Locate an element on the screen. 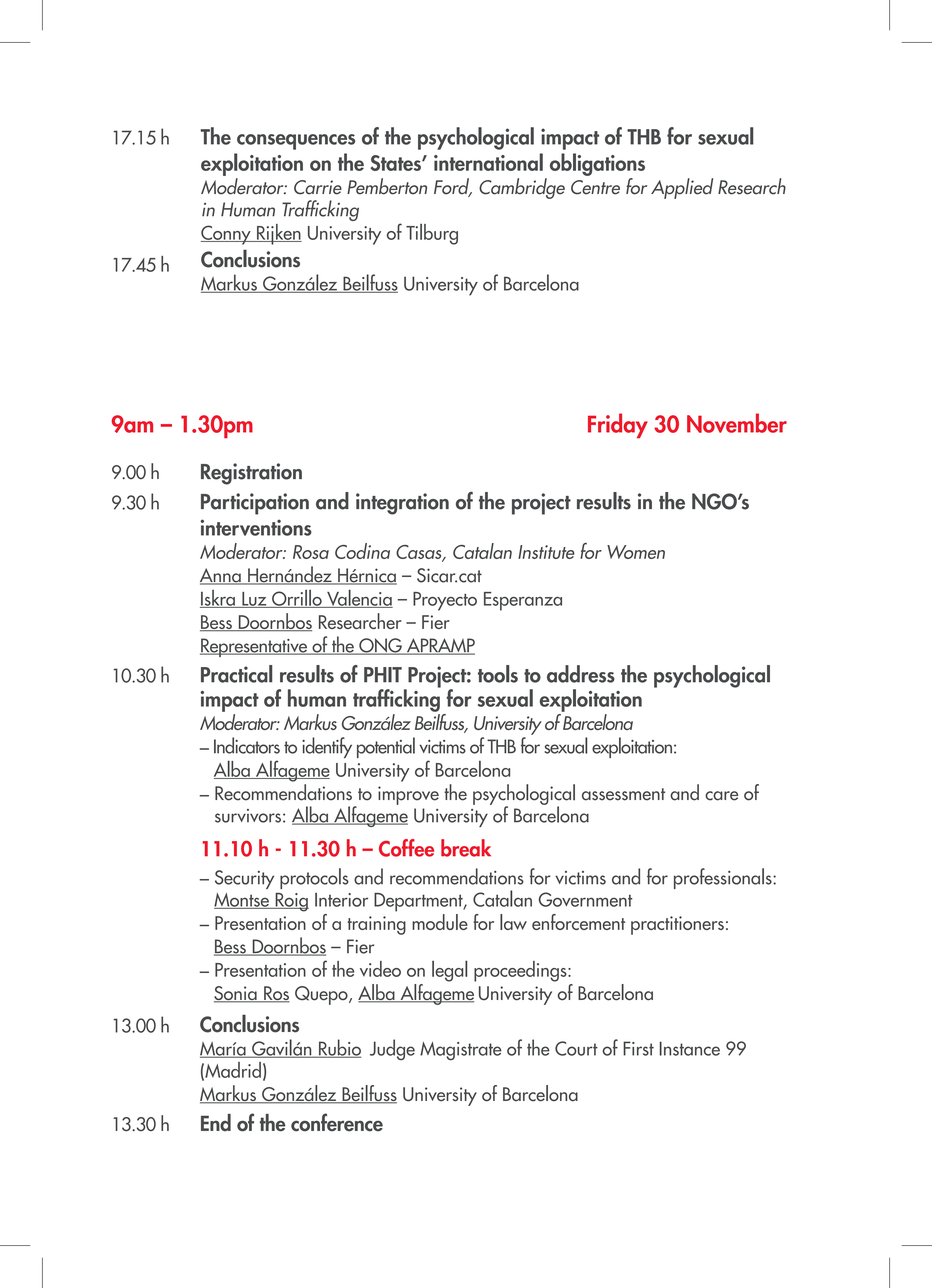 The height and width of the screenshot is (1288, 932). break is located at coordinates (466, 848).
